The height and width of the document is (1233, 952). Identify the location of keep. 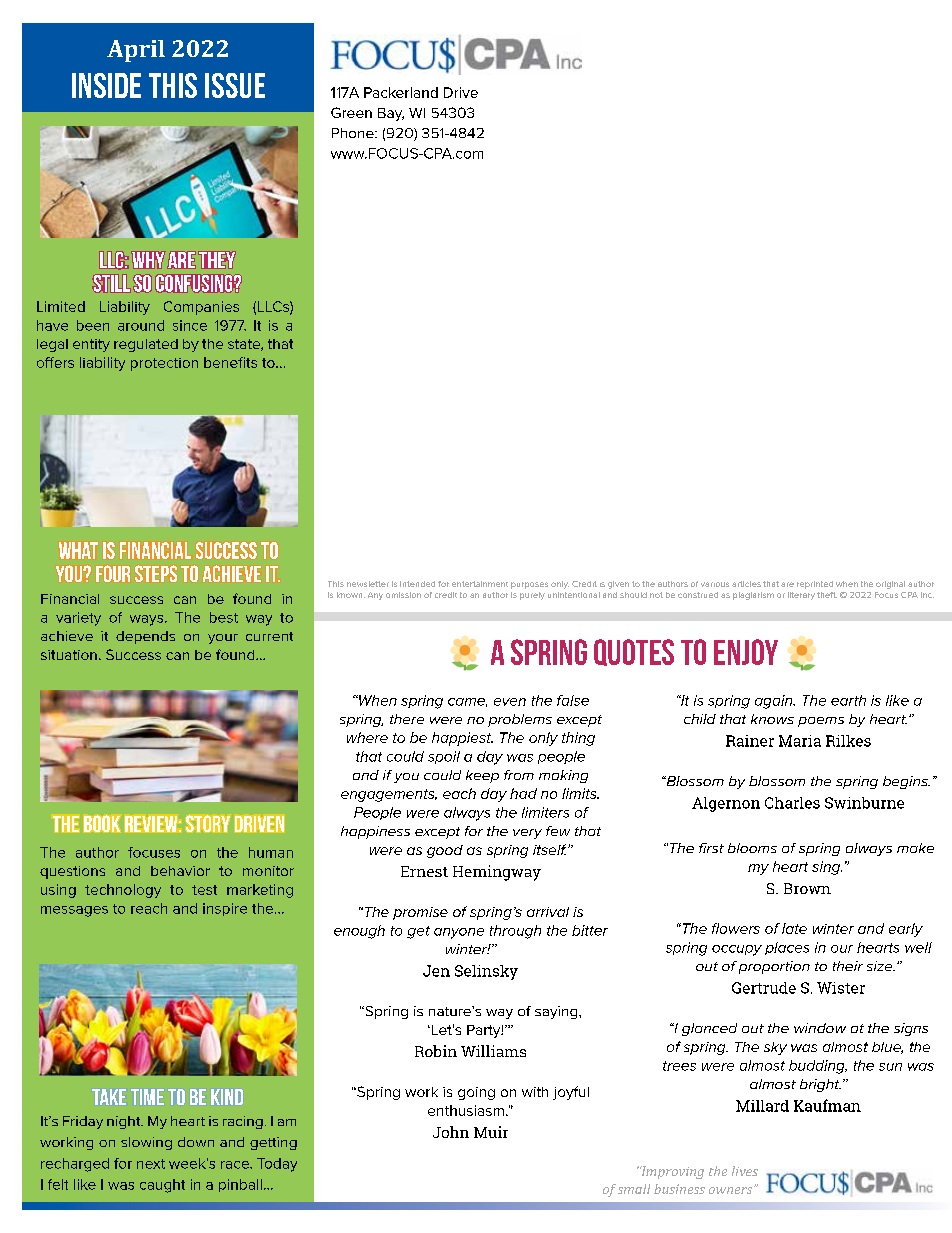
(482, 776).
